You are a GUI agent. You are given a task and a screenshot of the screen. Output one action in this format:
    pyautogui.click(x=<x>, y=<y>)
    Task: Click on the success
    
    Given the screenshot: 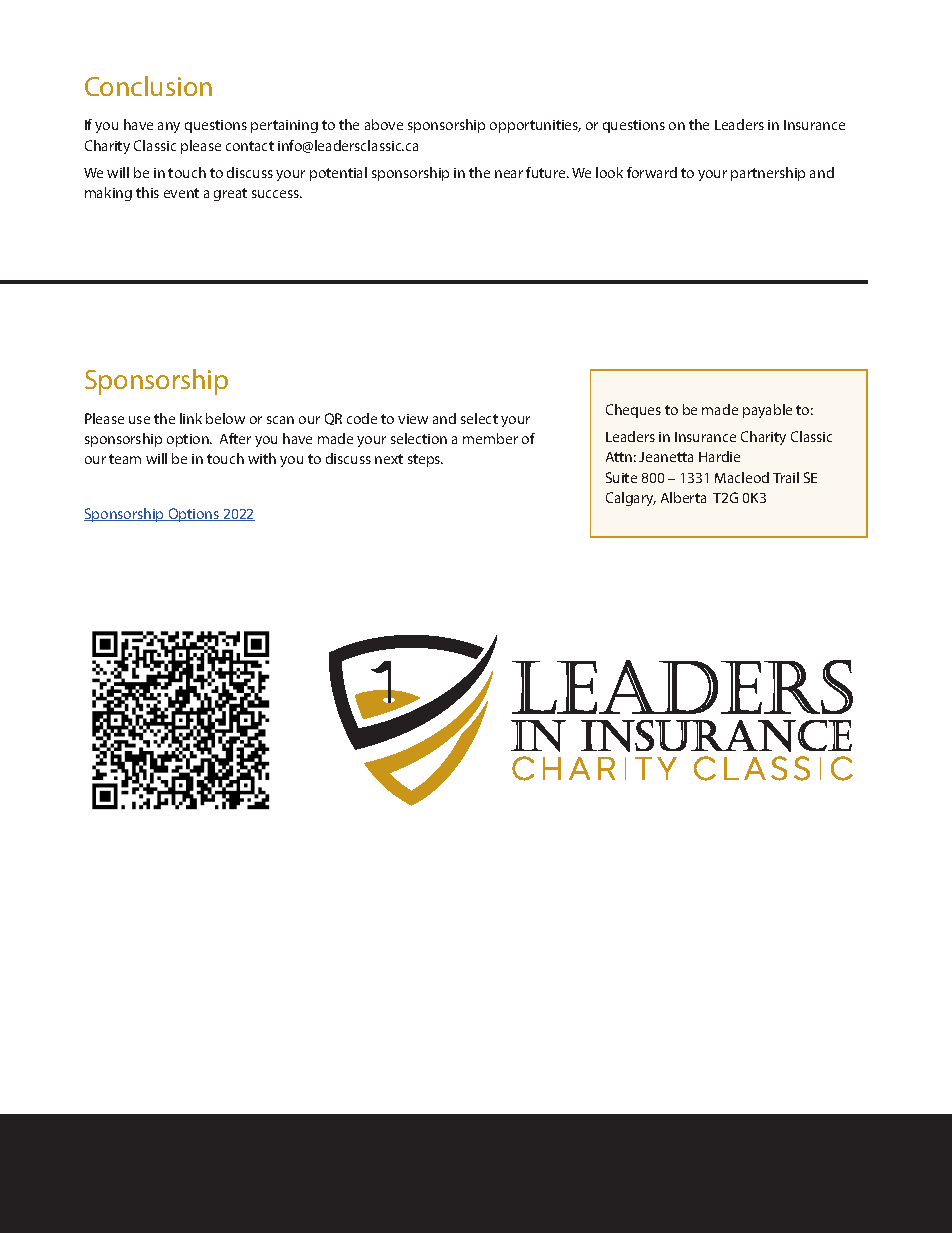 What is the action you would take?
    pyautogui.click(x=277, y=194)
